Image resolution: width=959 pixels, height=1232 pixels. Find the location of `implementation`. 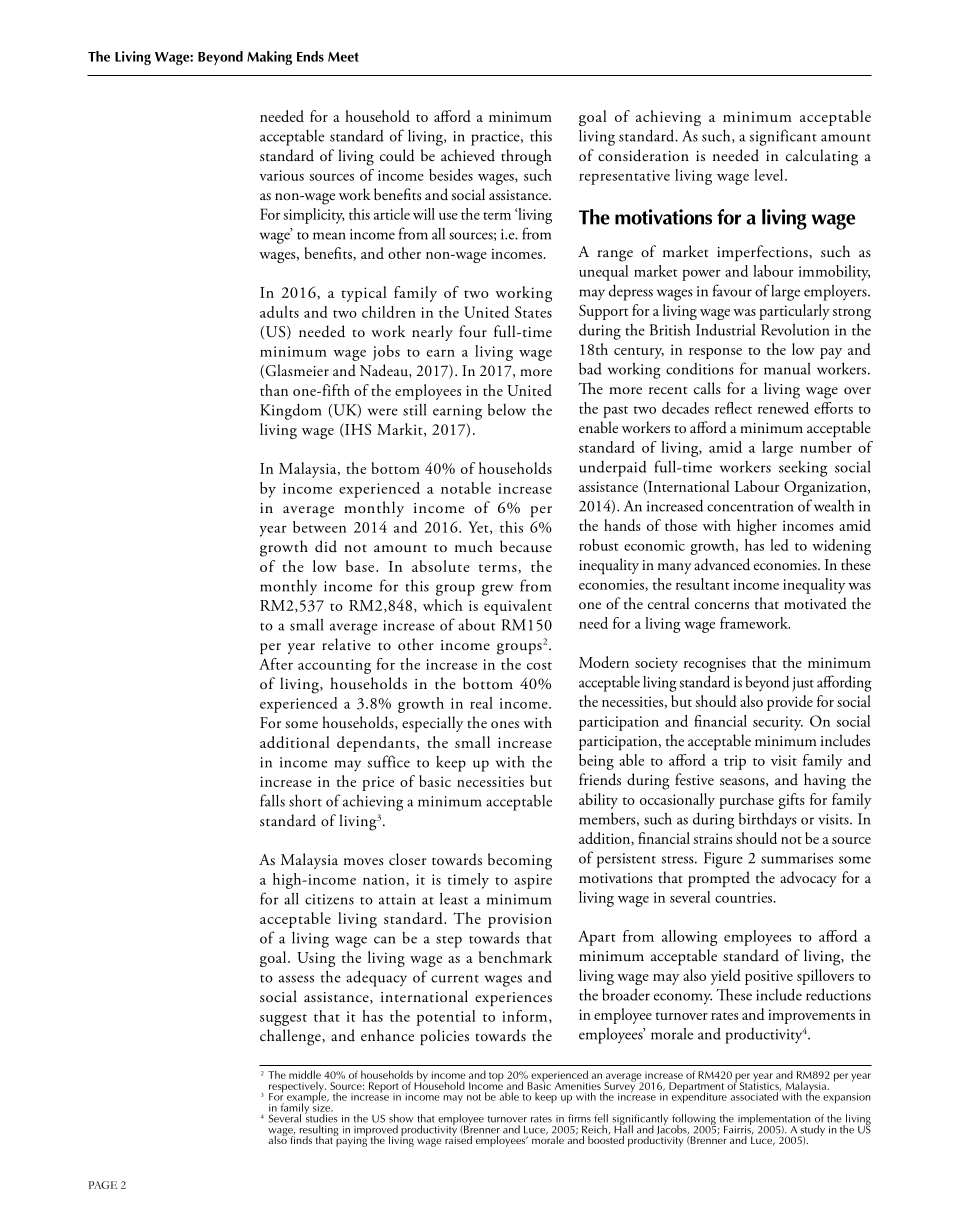

implementation is located at coordinates (774, 1121).
